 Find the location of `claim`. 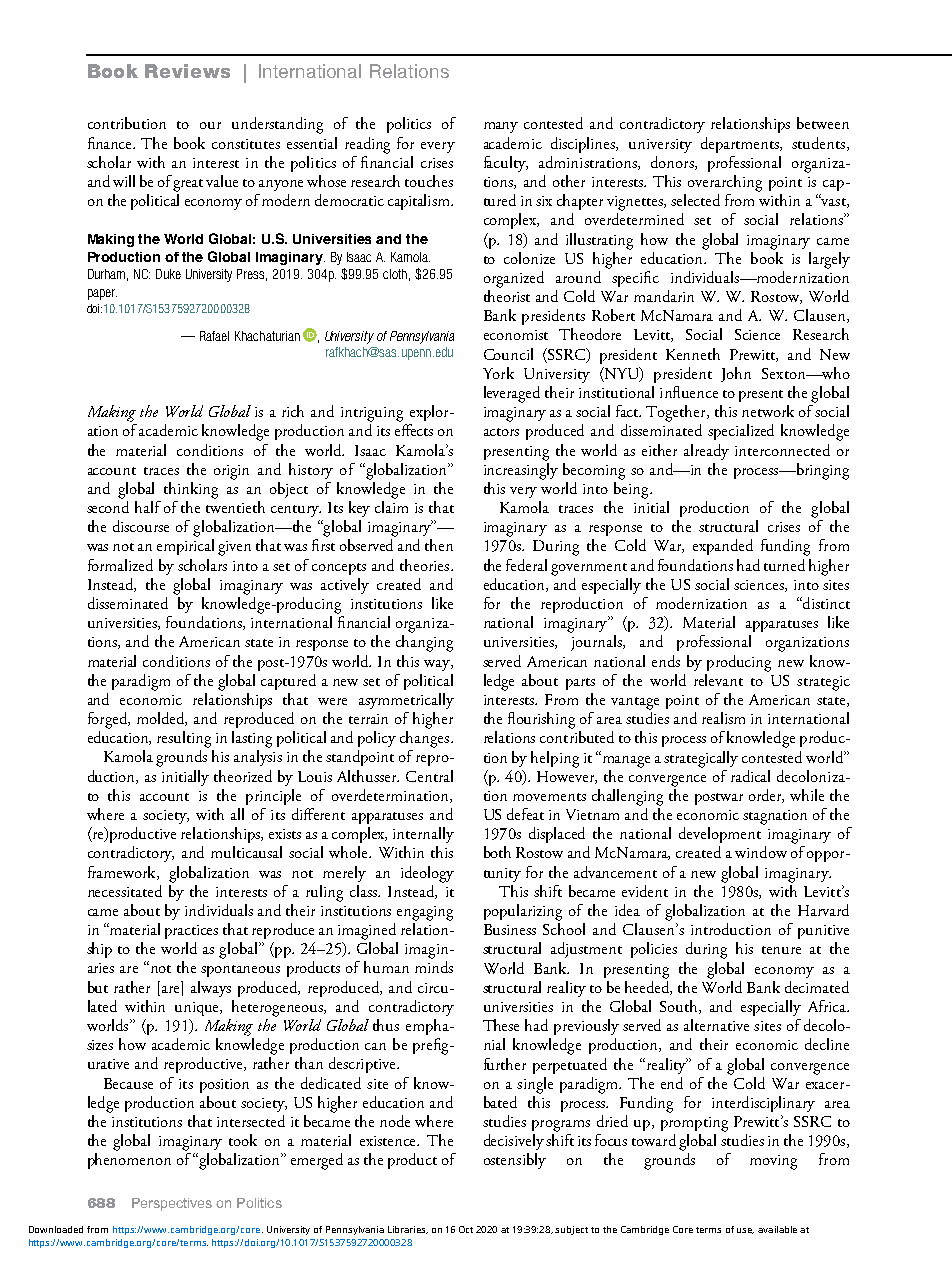

claim is located at coordinates (391, 507).
